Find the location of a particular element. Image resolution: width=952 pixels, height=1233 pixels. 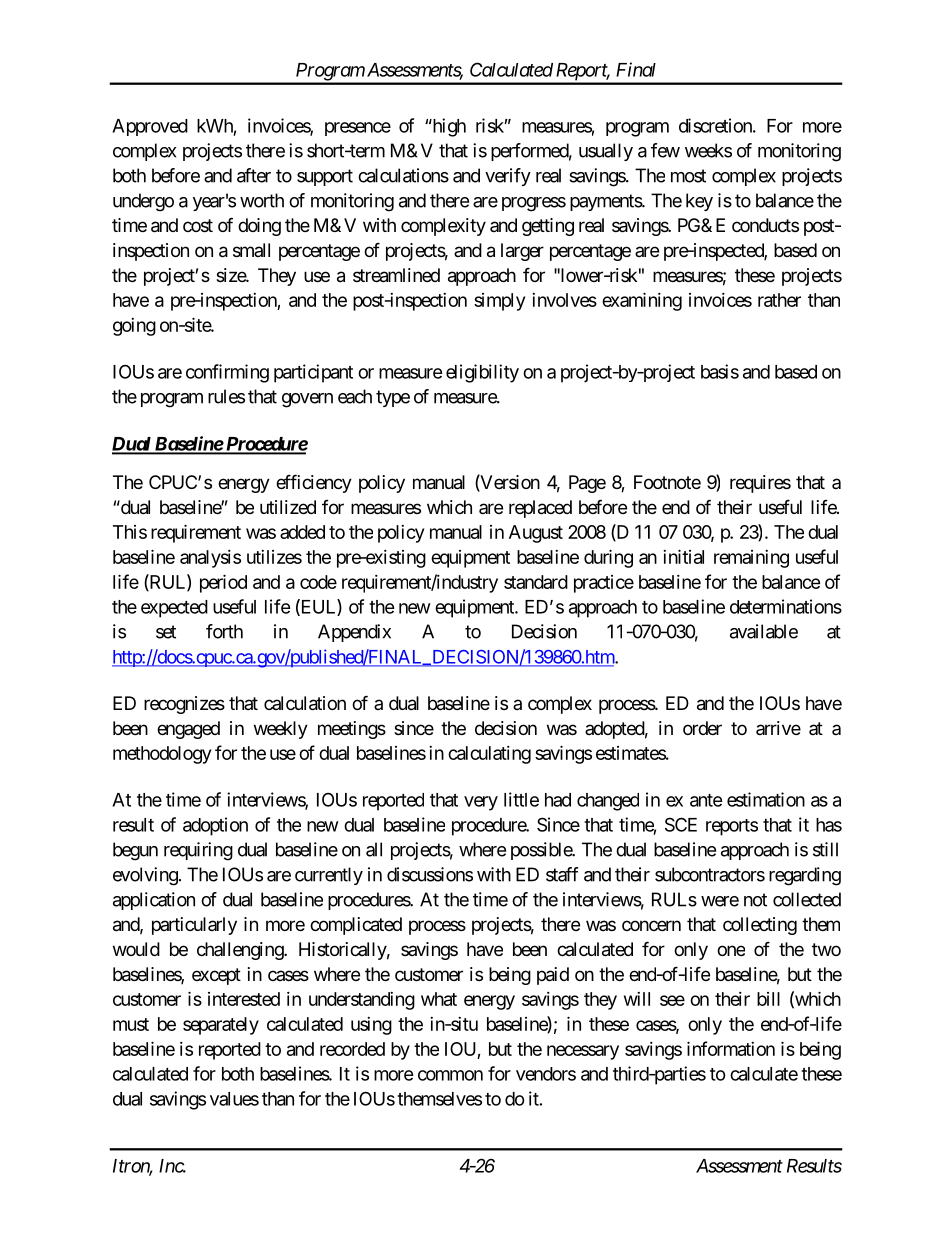

separately is located at coordinates (221, 1026).
